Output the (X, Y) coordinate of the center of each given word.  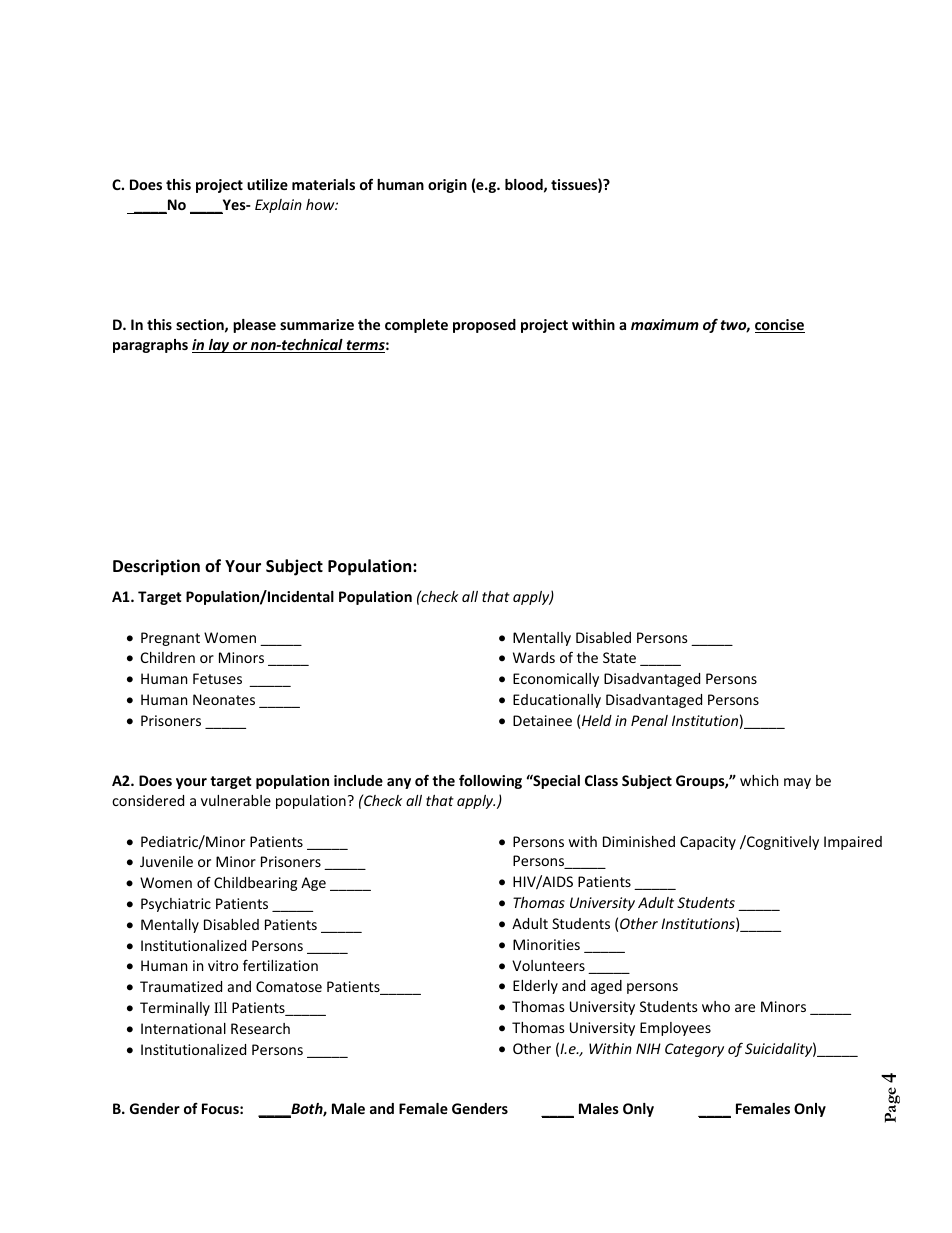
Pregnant (170, 639)
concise (780, 326)
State (619, 657)
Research (260, 1028)
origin (447, 186)
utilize (267, 184)
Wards (534, 657)
